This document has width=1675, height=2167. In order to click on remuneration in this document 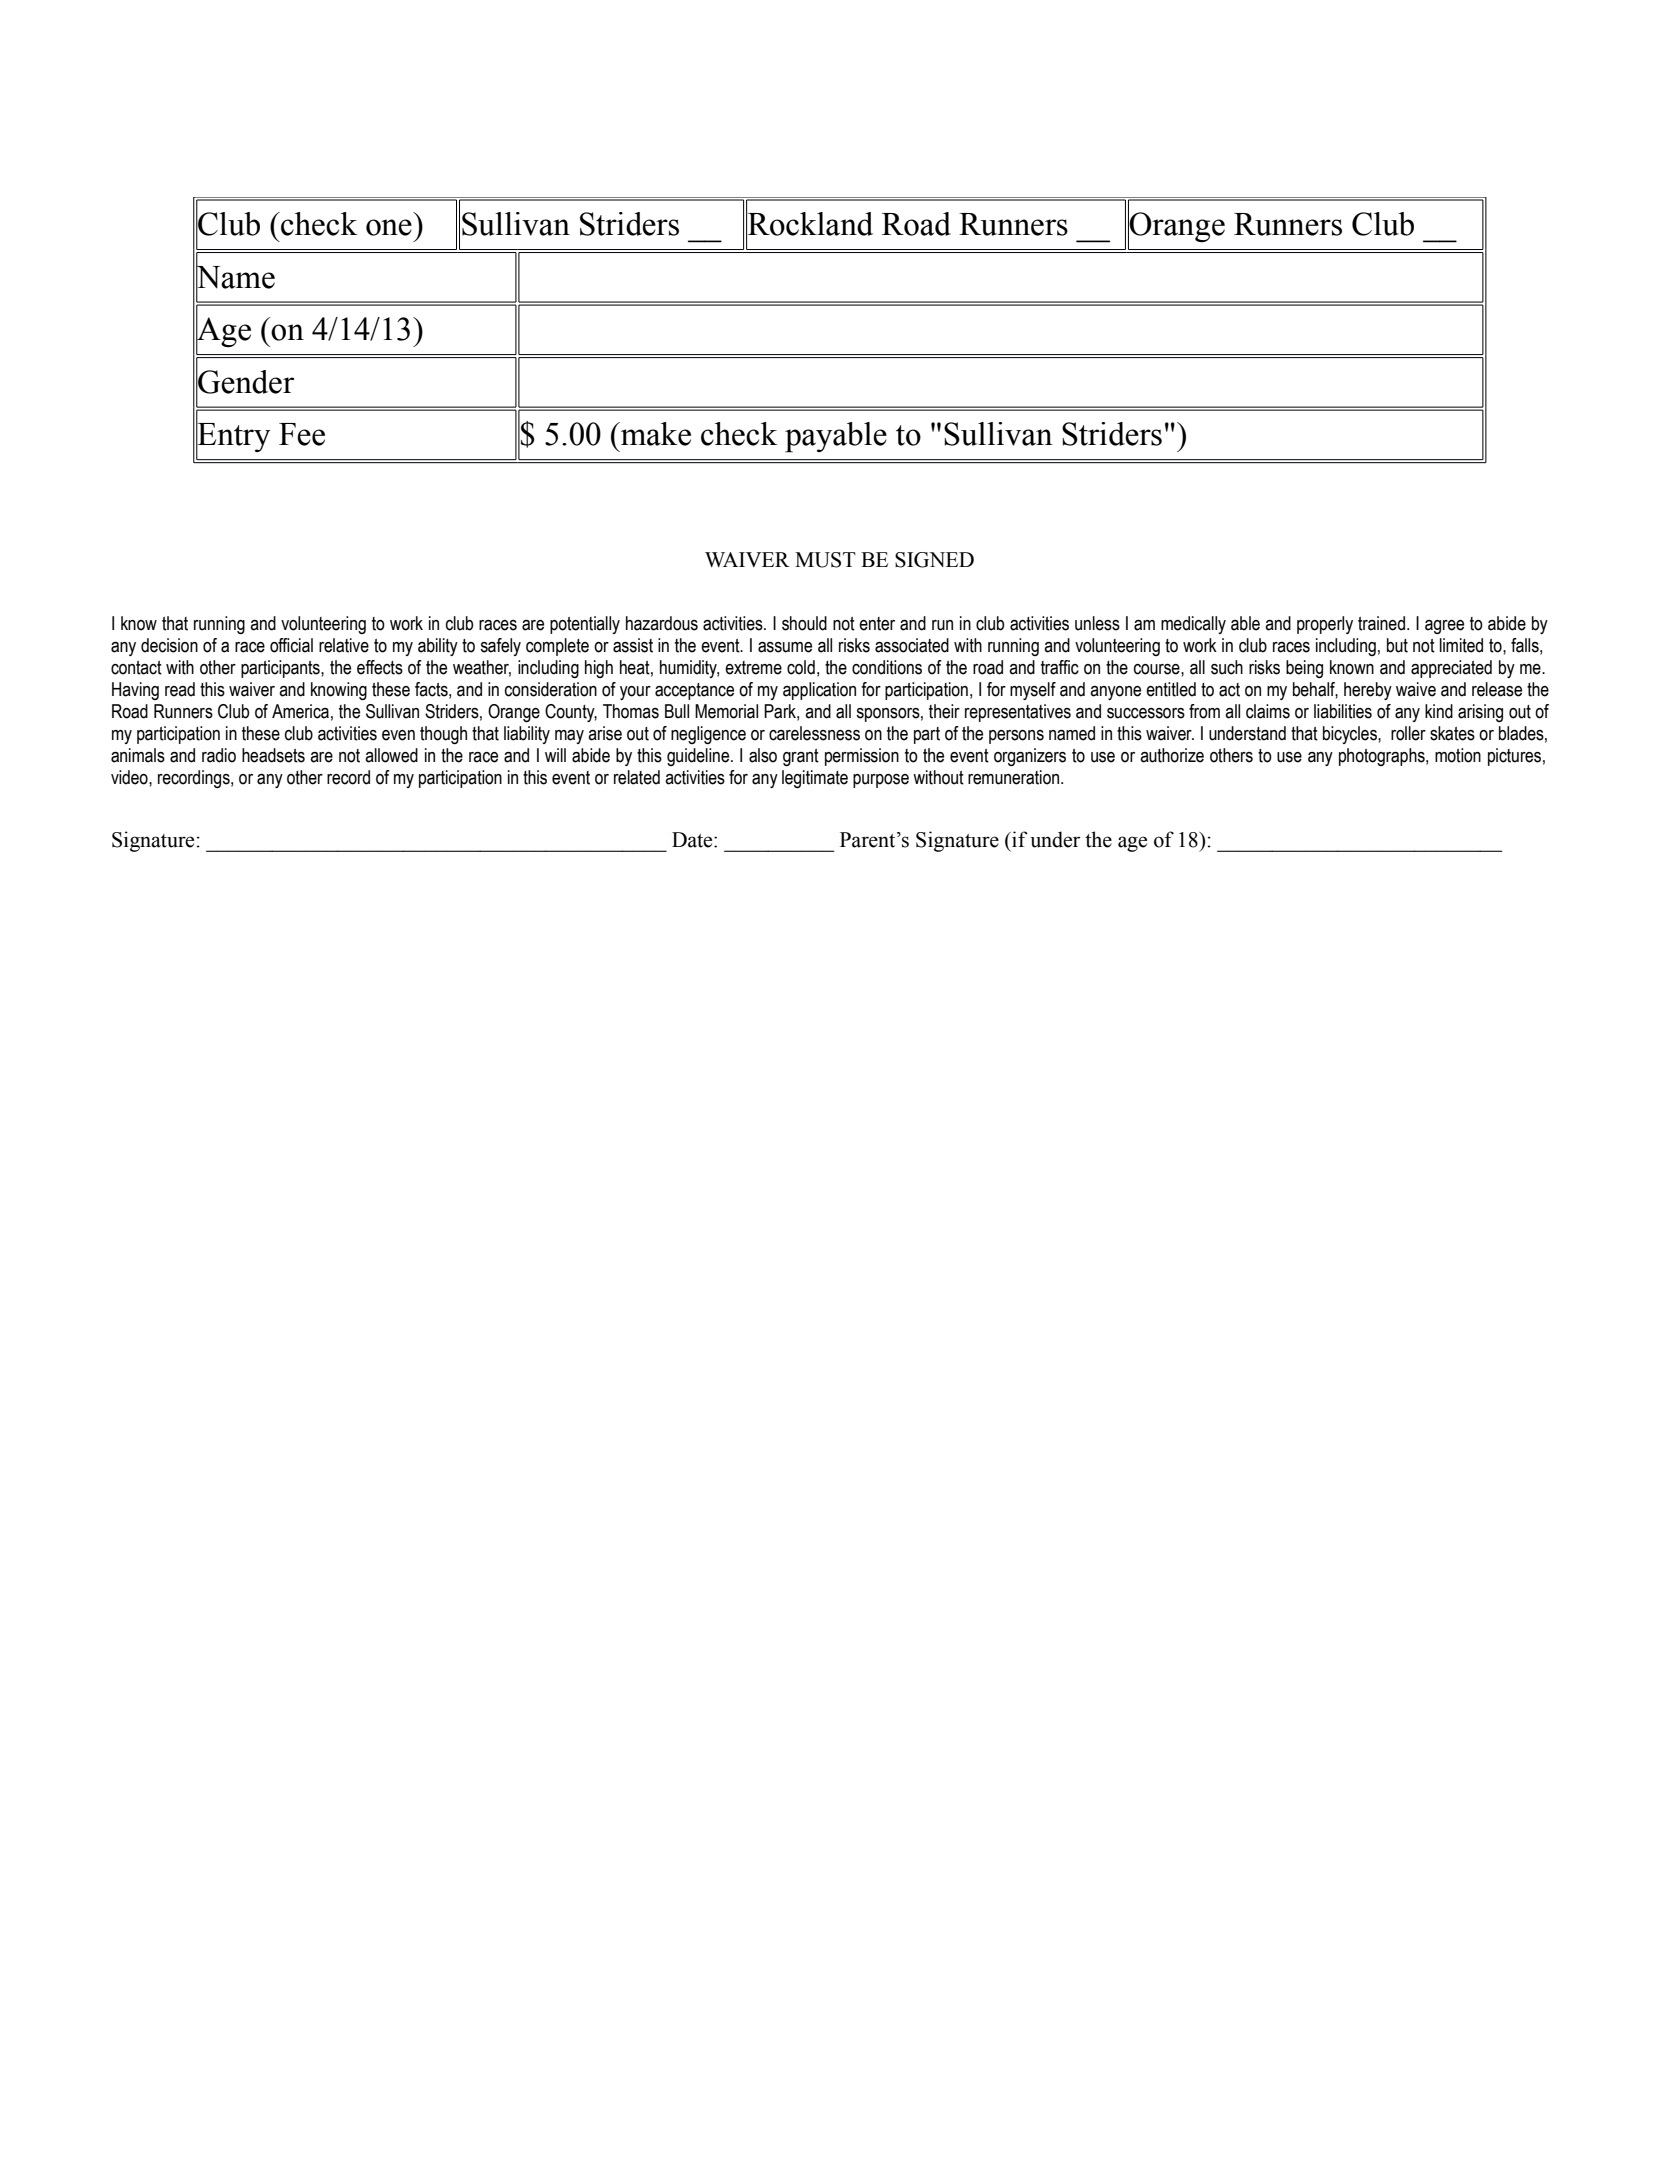, I will do `click(1015, 777)`.
